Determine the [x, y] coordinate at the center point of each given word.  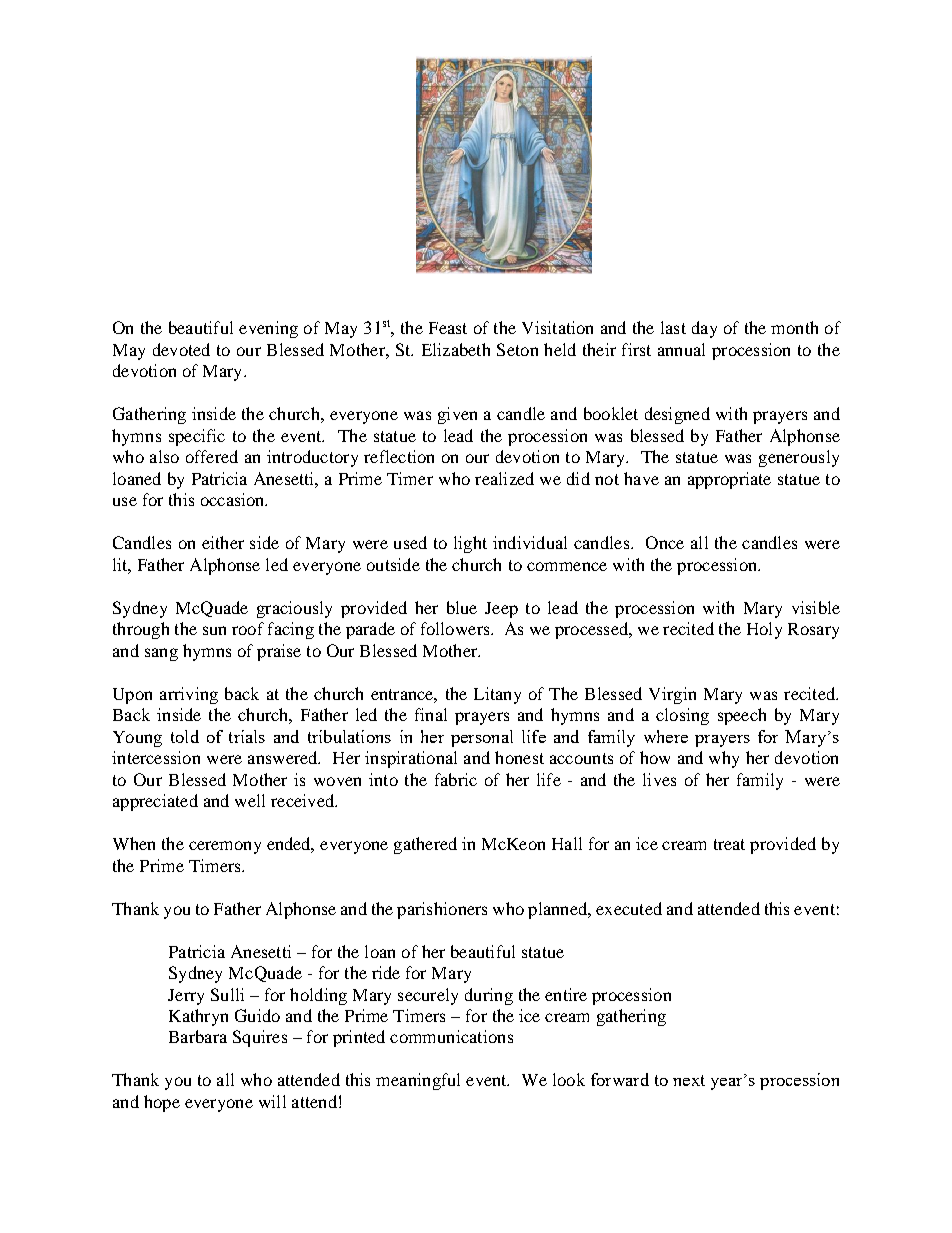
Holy [764, 630]
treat [729, 844]
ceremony [225, 847]
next [689, 1080]
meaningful [418, 1081]
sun [214, 630]
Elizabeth [456, 349]
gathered [425, 845]
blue [462, 607]
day [704, 329]
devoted [181, 349]
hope [162, 1103]
